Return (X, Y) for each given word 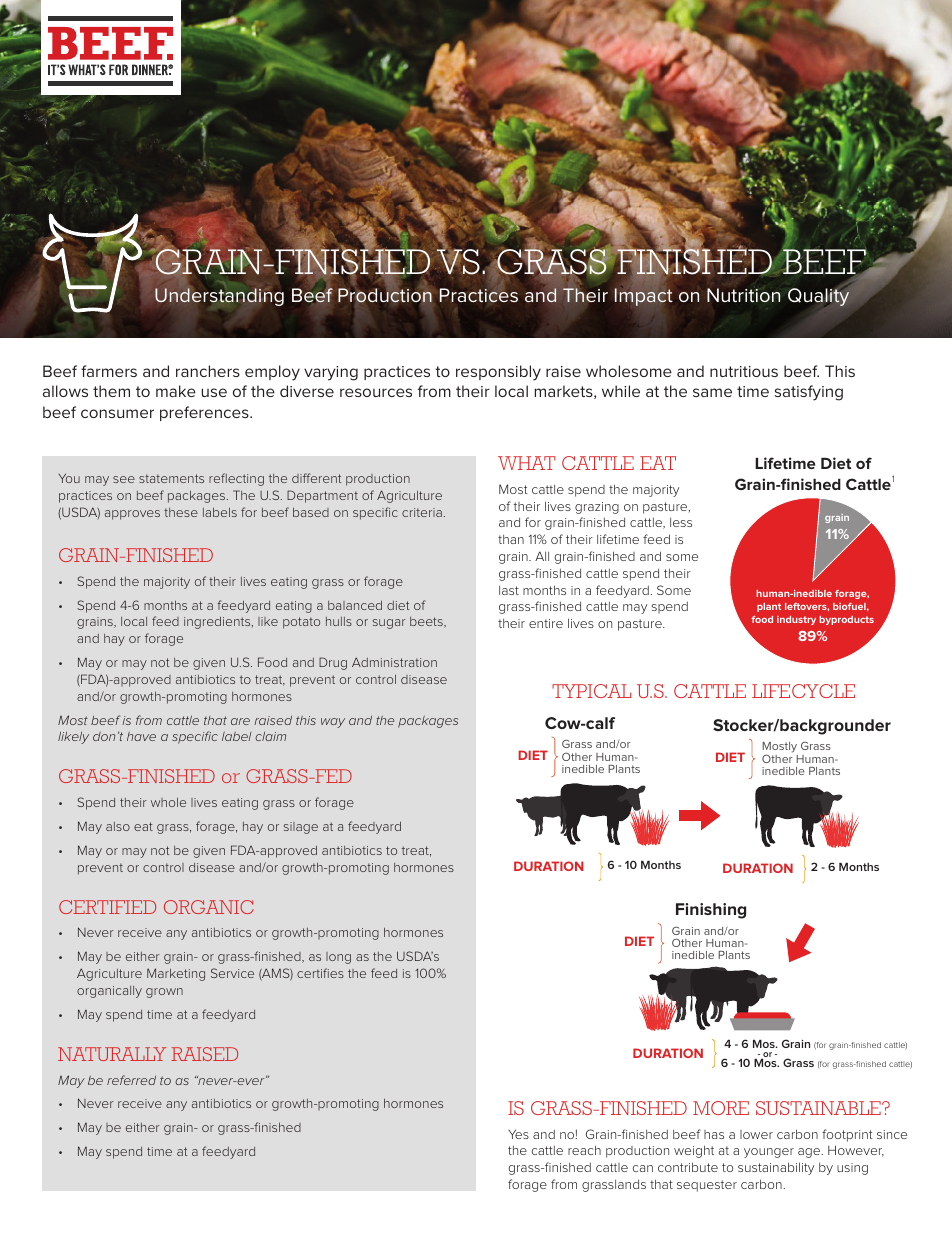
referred (131, 1080)
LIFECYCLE (803, 691)
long (338, 958)
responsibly (498, 373)
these (181, 512)
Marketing (176, 974)
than (511, 539)
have (141, 736)
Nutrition (743, 295)
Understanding (219, 297)
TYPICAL (591, 691)
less (681, 522)
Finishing (711, 911)
